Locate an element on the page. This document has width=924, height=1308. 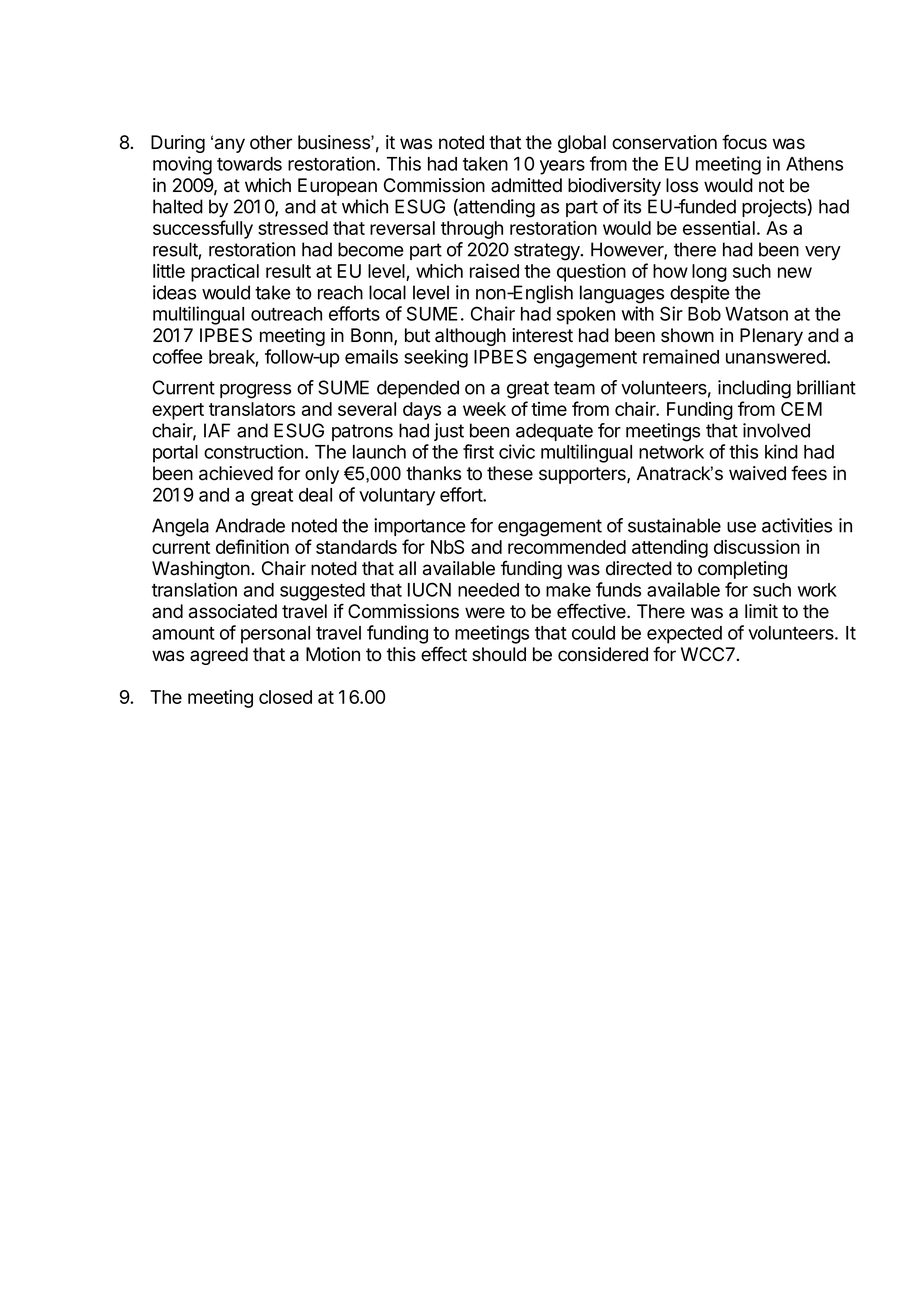
years is located at coordinates (562, 167).
